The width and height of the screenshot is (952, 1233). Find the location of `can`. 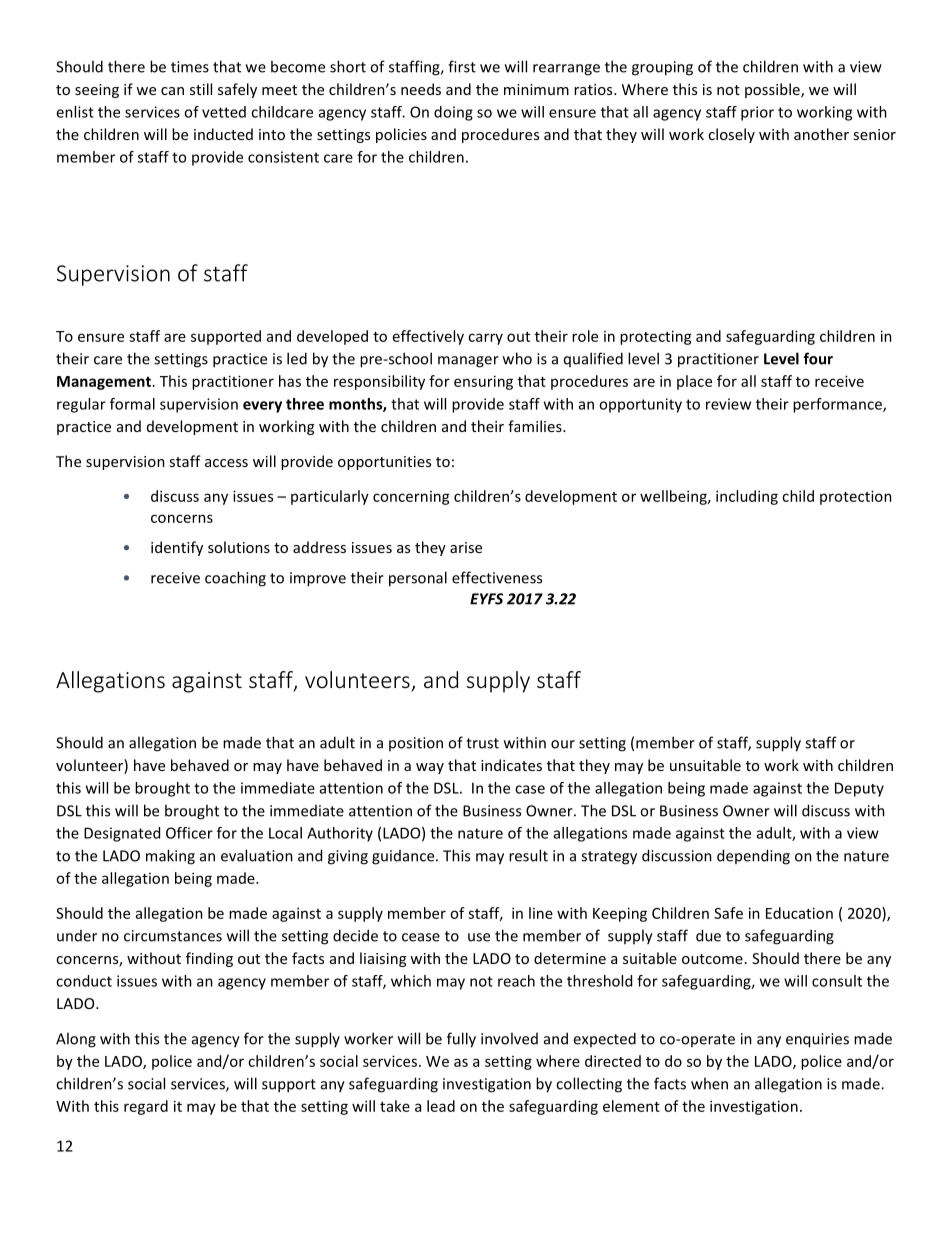

can is located at coordinates (172, 91).
